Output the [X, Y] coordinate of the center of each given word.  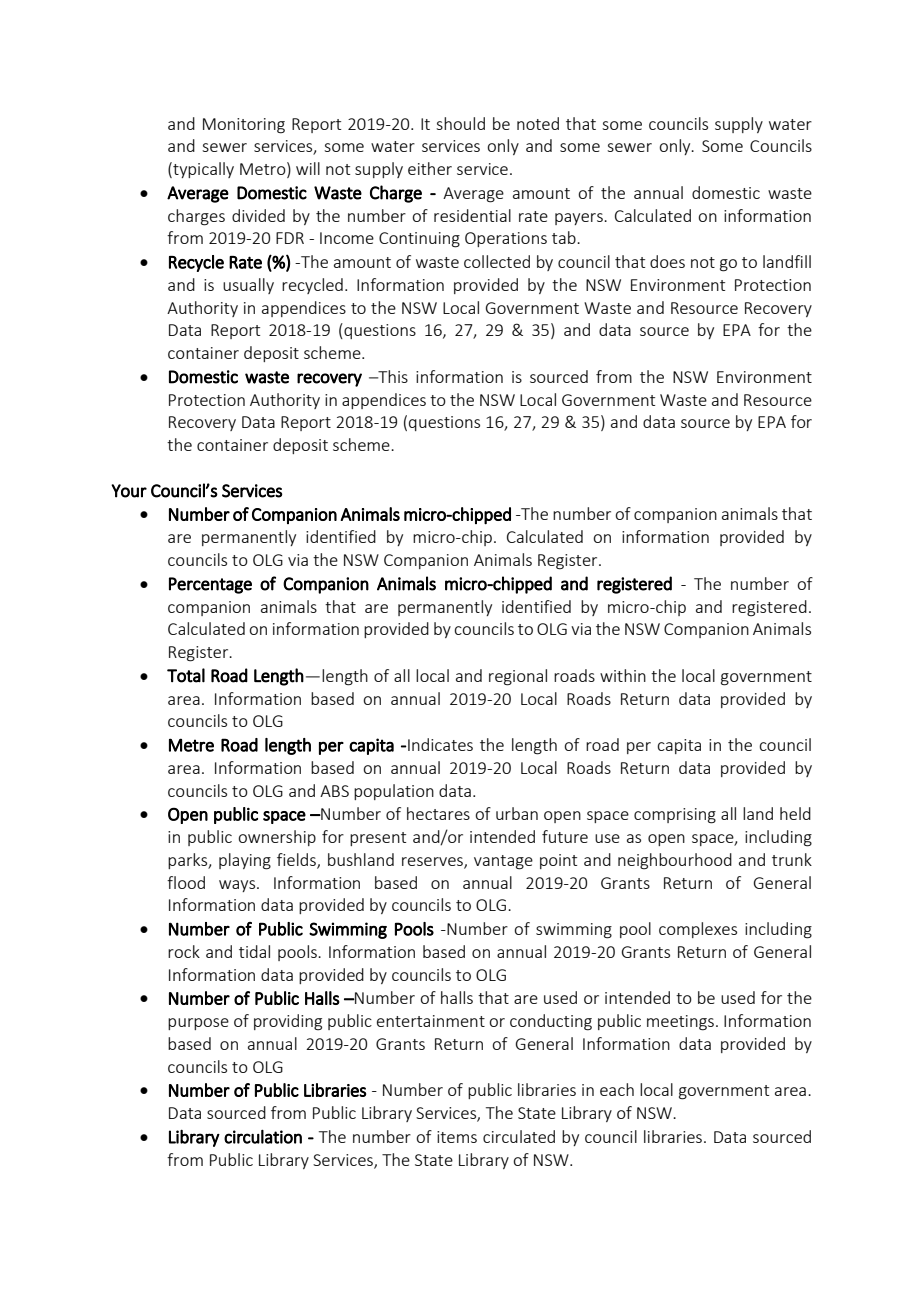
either [430, 168]
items [457, 1137]
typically [202, 170]
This [392, 376]
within [623, 675]
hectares [438, 813]
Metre [191, 745]
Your [129, 491]
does [667, 261]
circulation [263, 1136]
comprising [675, 816]
